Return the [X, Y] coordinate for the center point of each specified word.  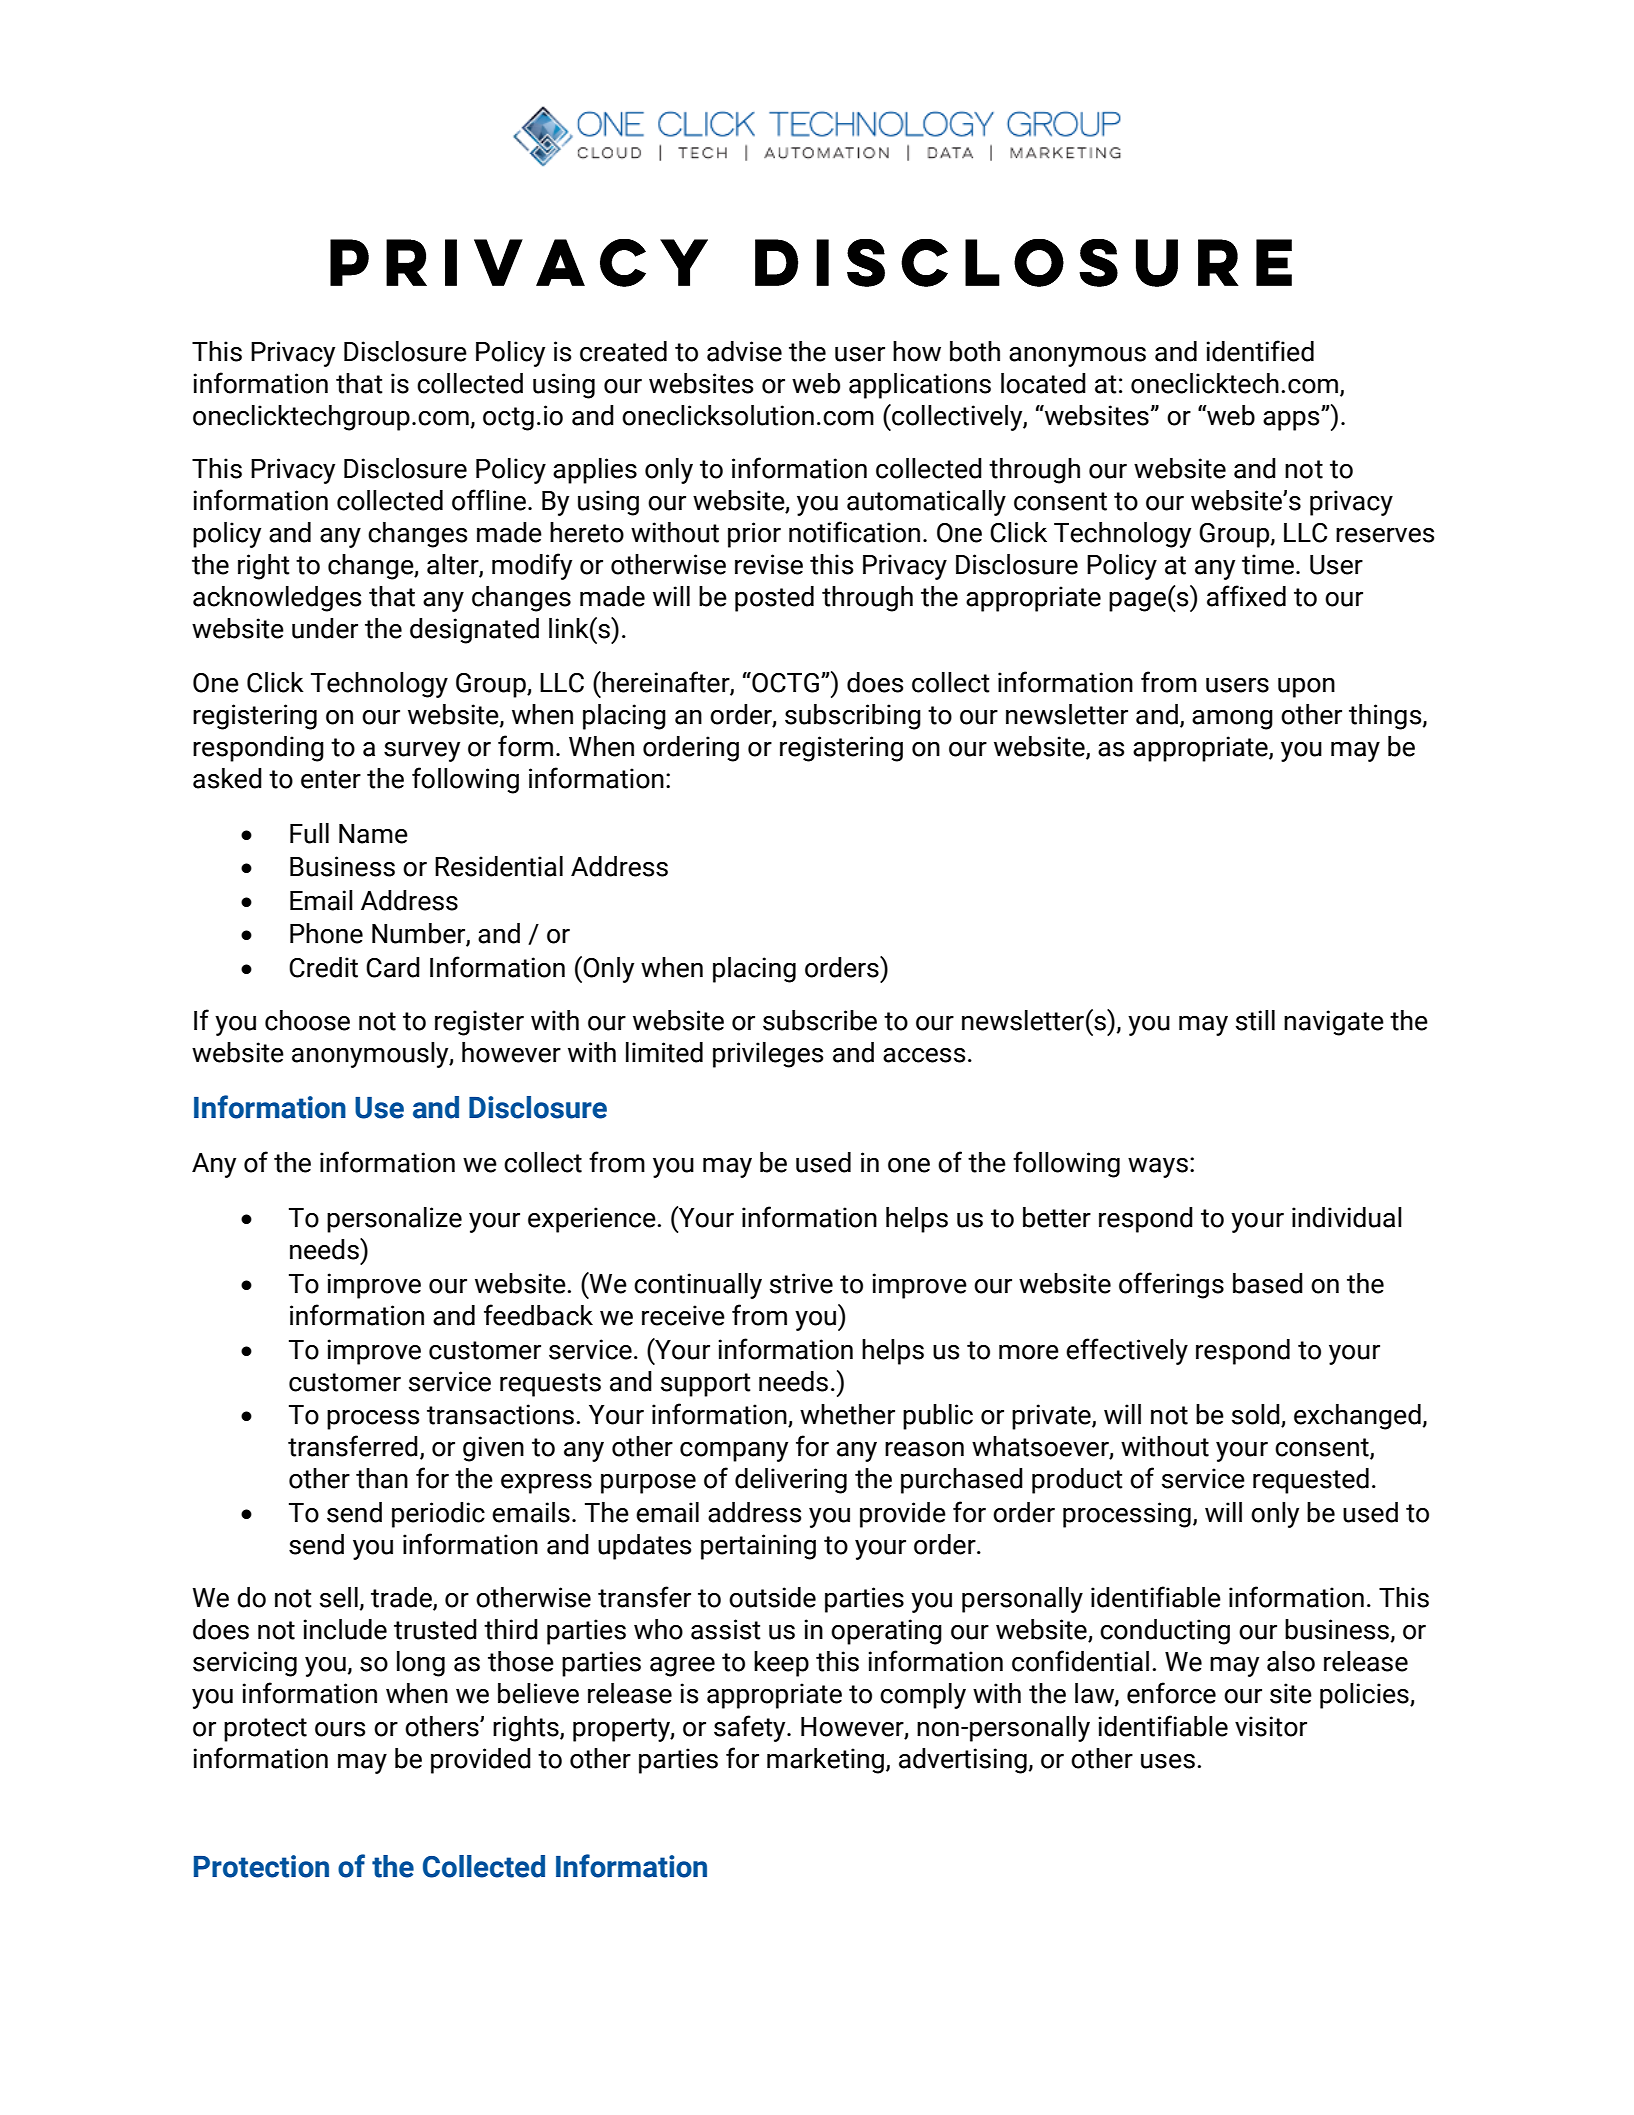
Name [373, 834]
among [1232, 720]
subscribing [853, 717]
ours [340, 1729]
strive [801, 1283]
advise [744, 351]
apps [1292, 420]
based [1268, 1283]
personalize [394, 1220]
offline [489, 500]
